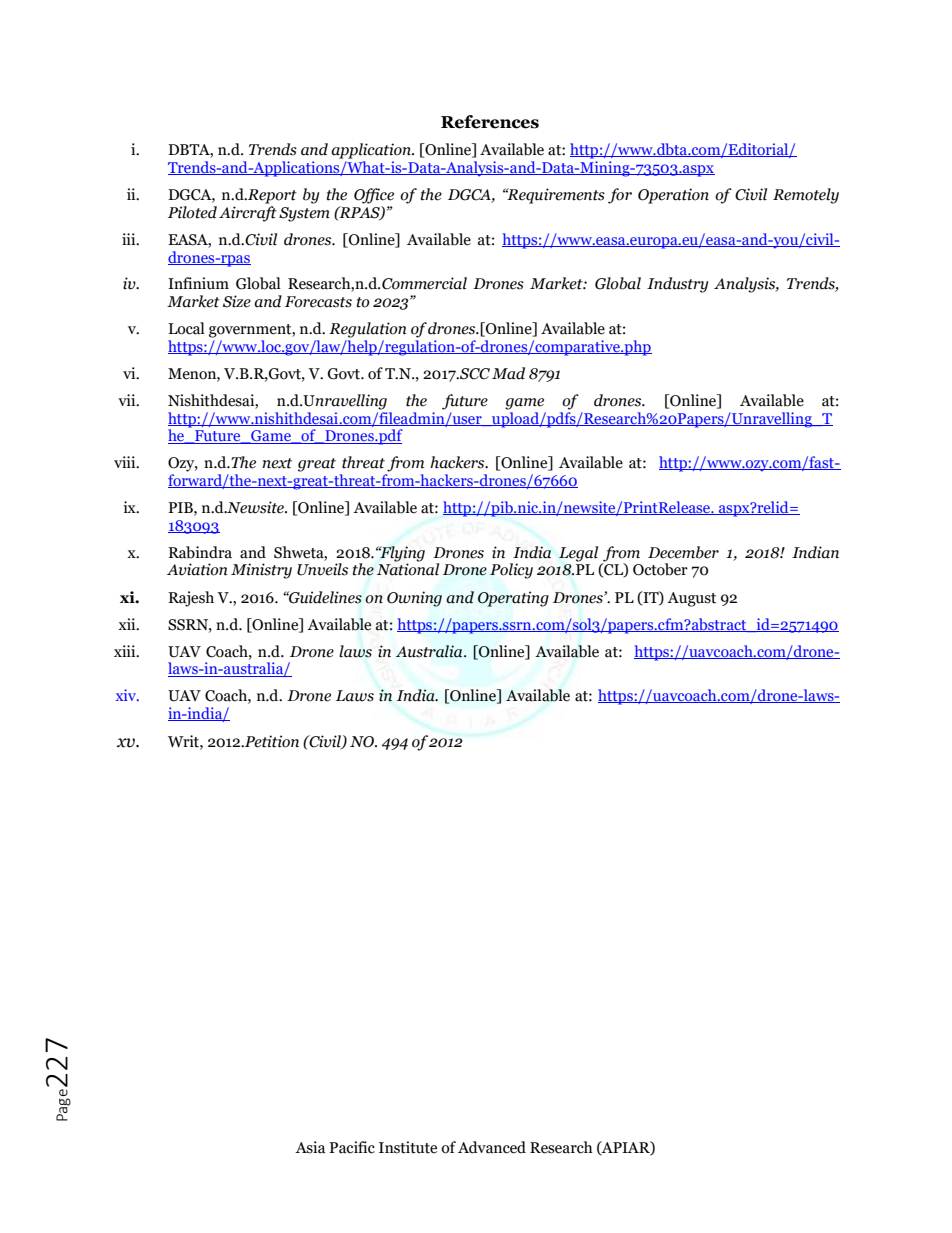  I want to click on Advanced, so click(492, 1147).
